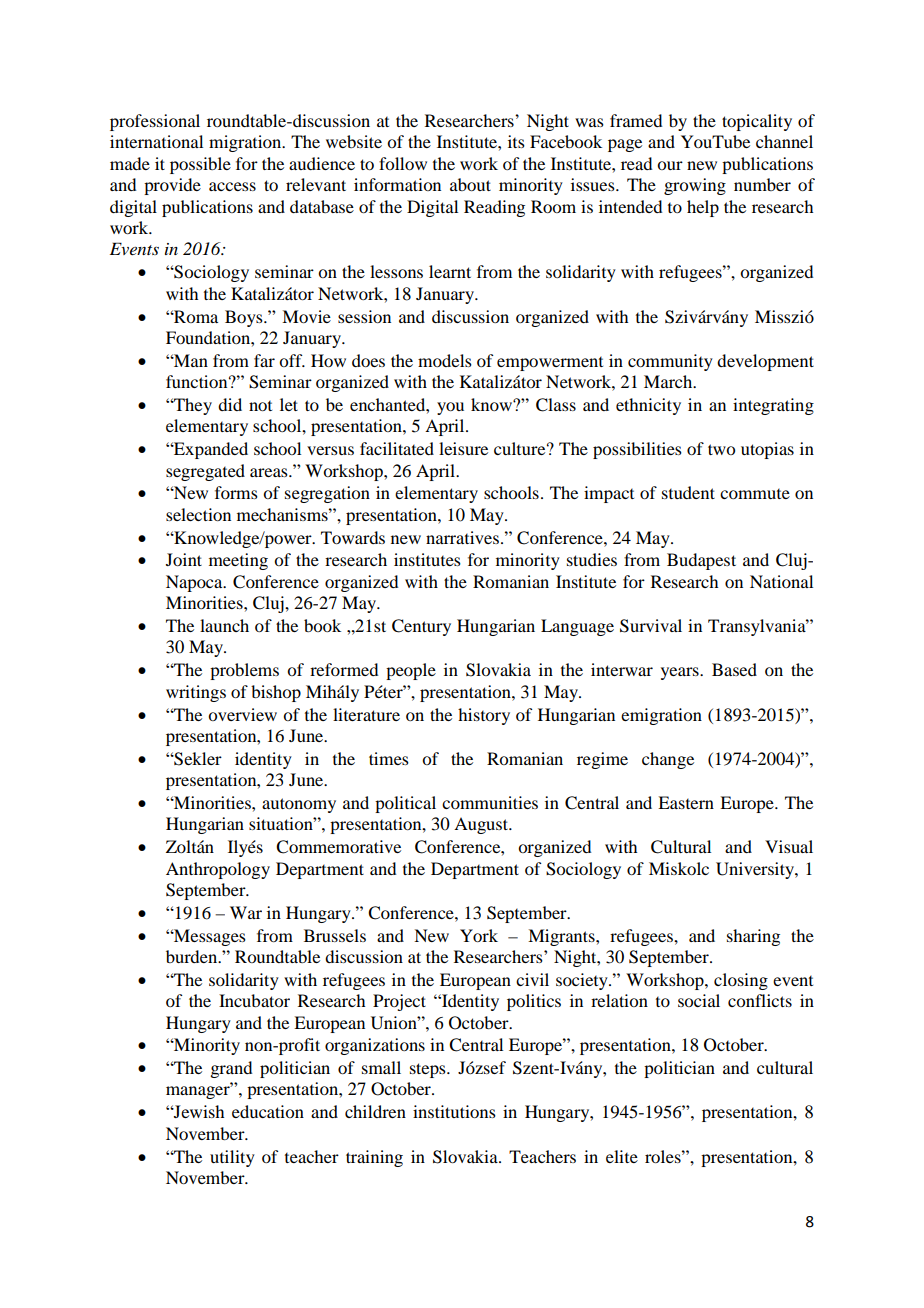 The height and width of the screenshot is (1308, 924). I want to click on segregated, so click(205, 472).
